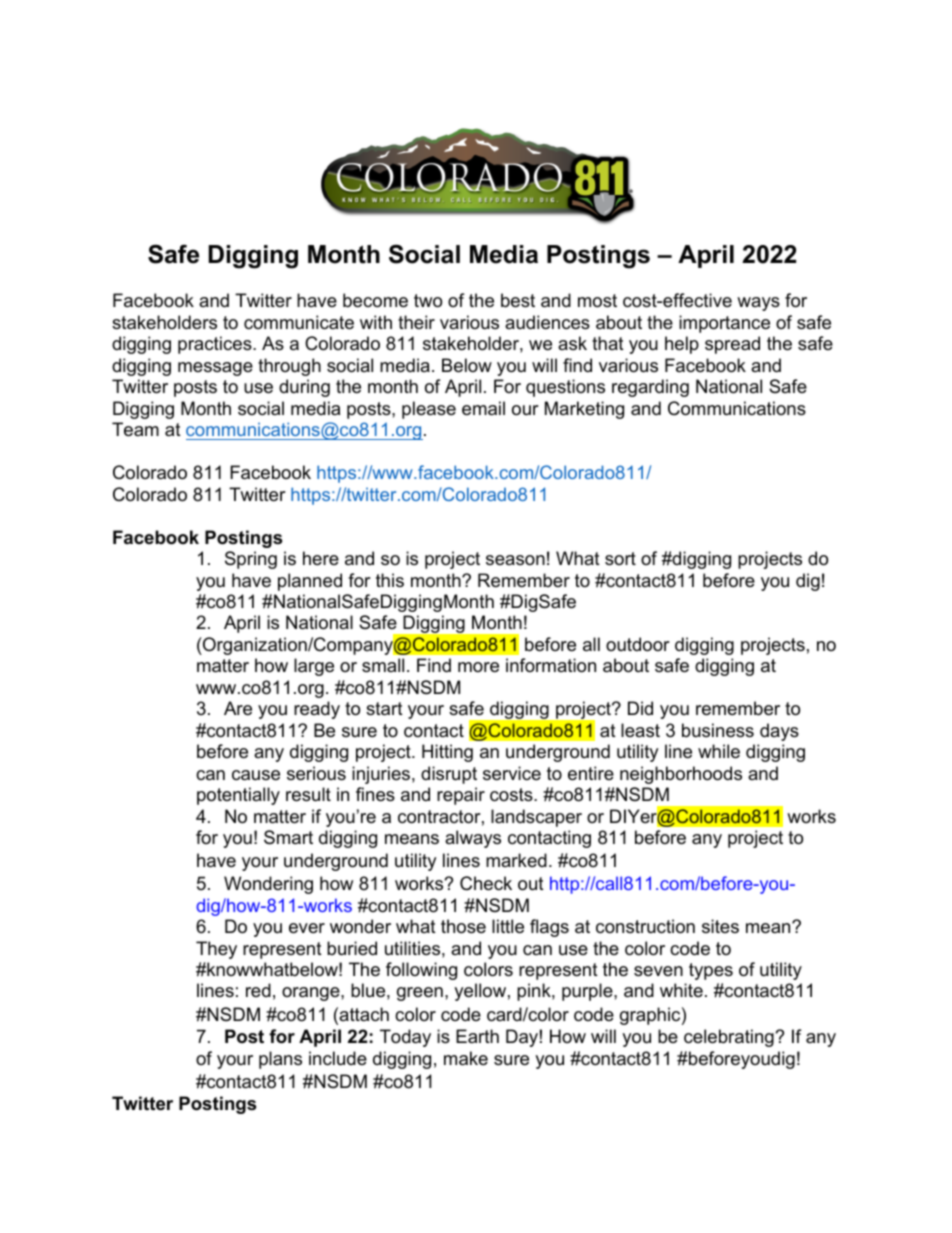  I want to click on plans, so click(280, 1060).
